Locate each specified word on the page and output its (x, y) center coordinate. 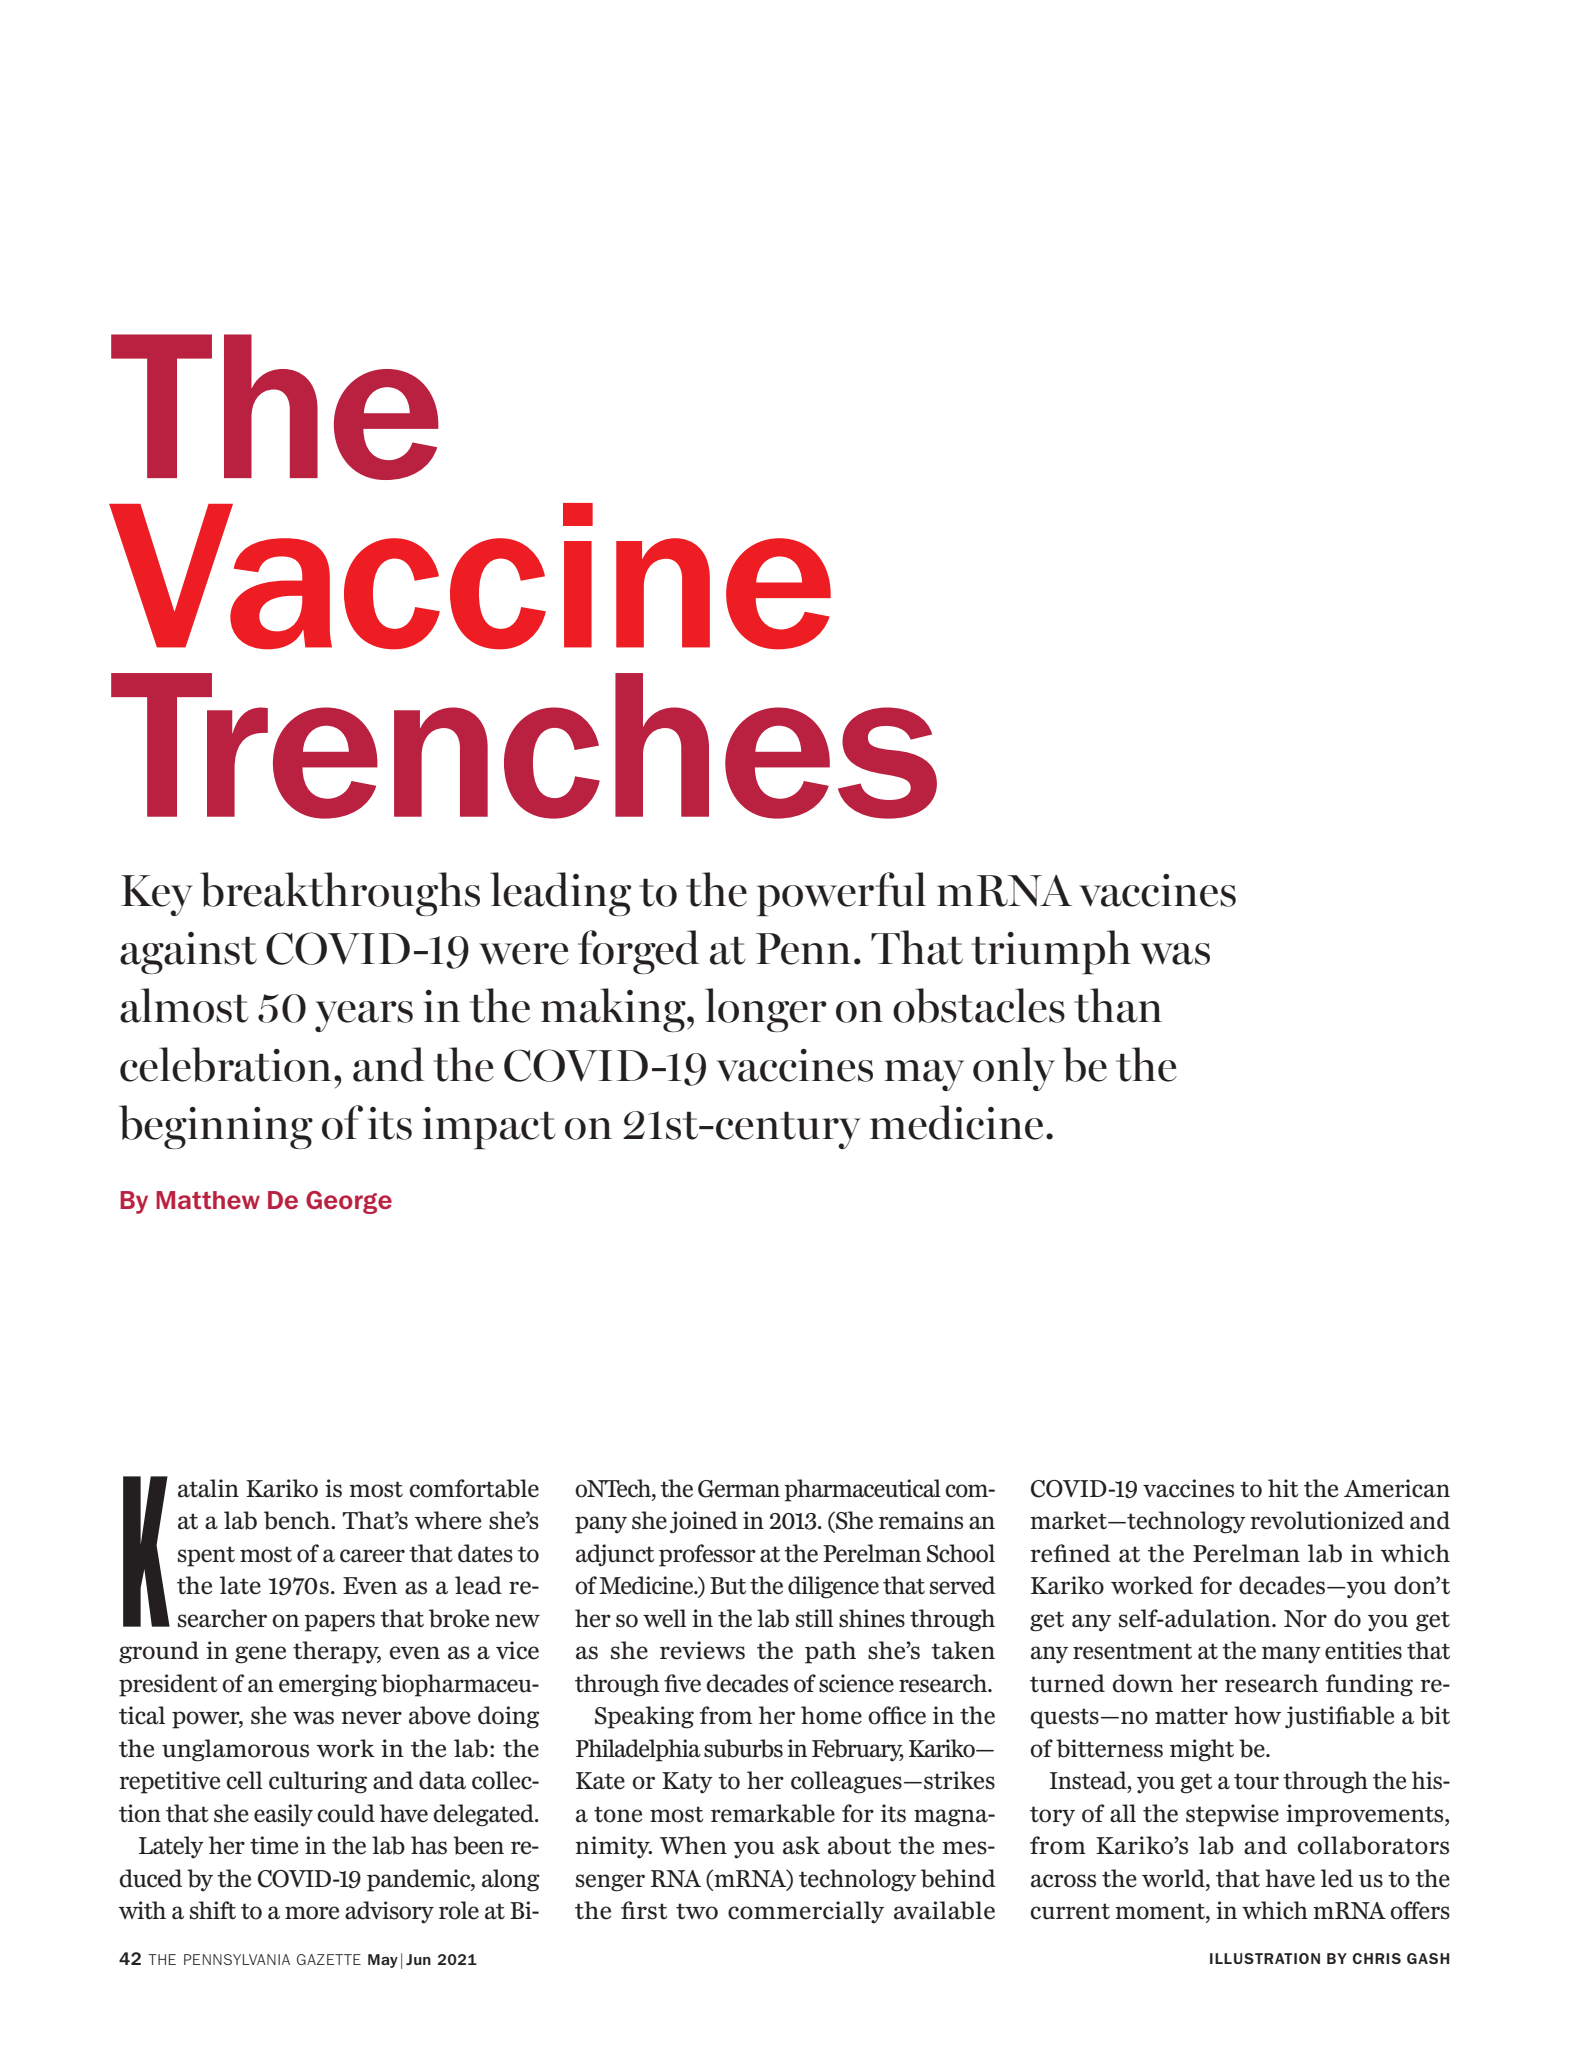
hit (1283, 1488)
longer (766, 1010)
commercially (806, 1912)
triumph (1051, 952)
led (1337, 1878)
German (739, 1489)
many (1291, 1655)
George (349, 1202)
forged (638, 952)
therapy (337, 1652)
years (364, 1016)
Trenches (524, 746)
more (312, 1913)
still (814, 1618)
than (1118, 1005)
